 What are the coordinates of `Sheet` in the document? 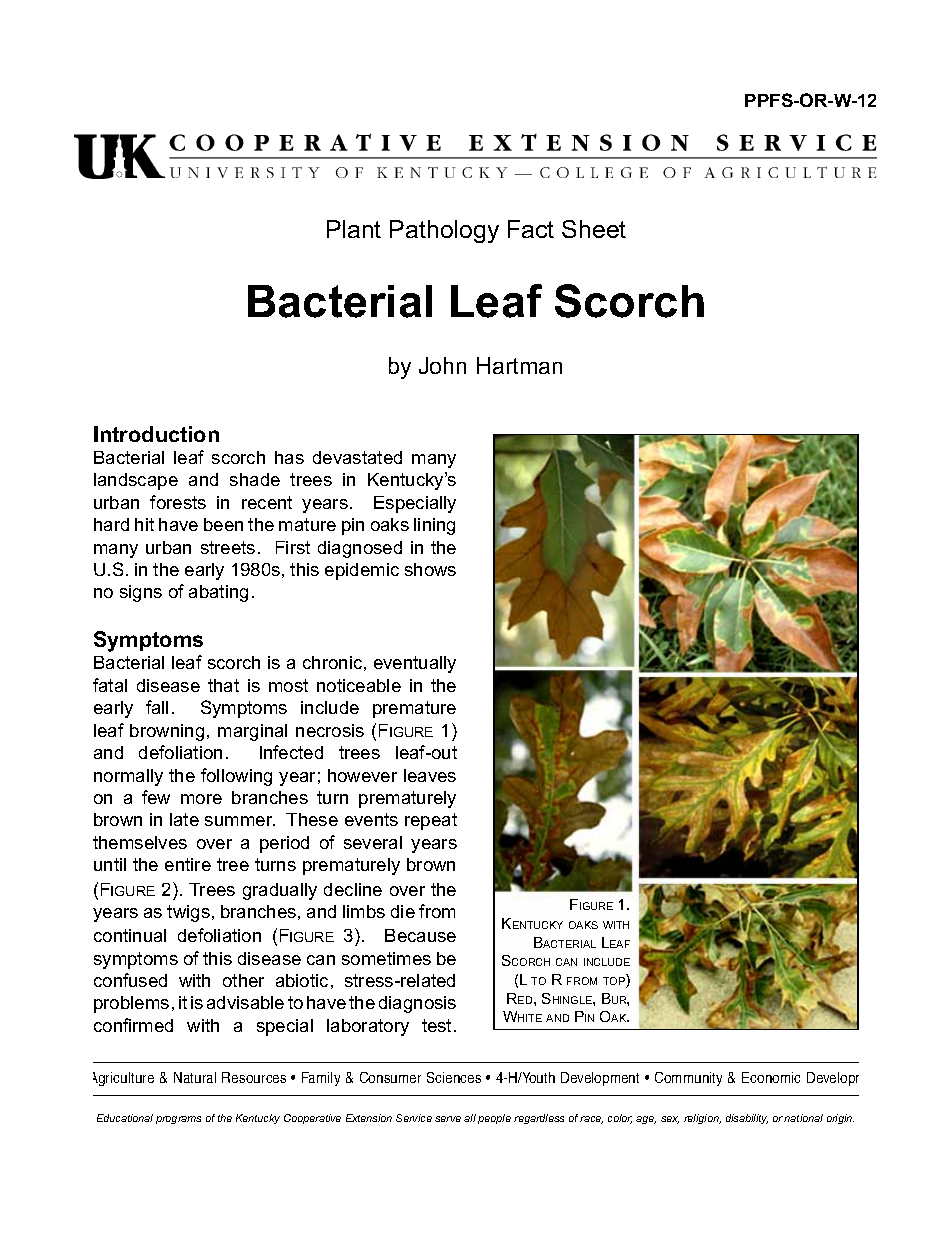 It's located at (594, 229).
